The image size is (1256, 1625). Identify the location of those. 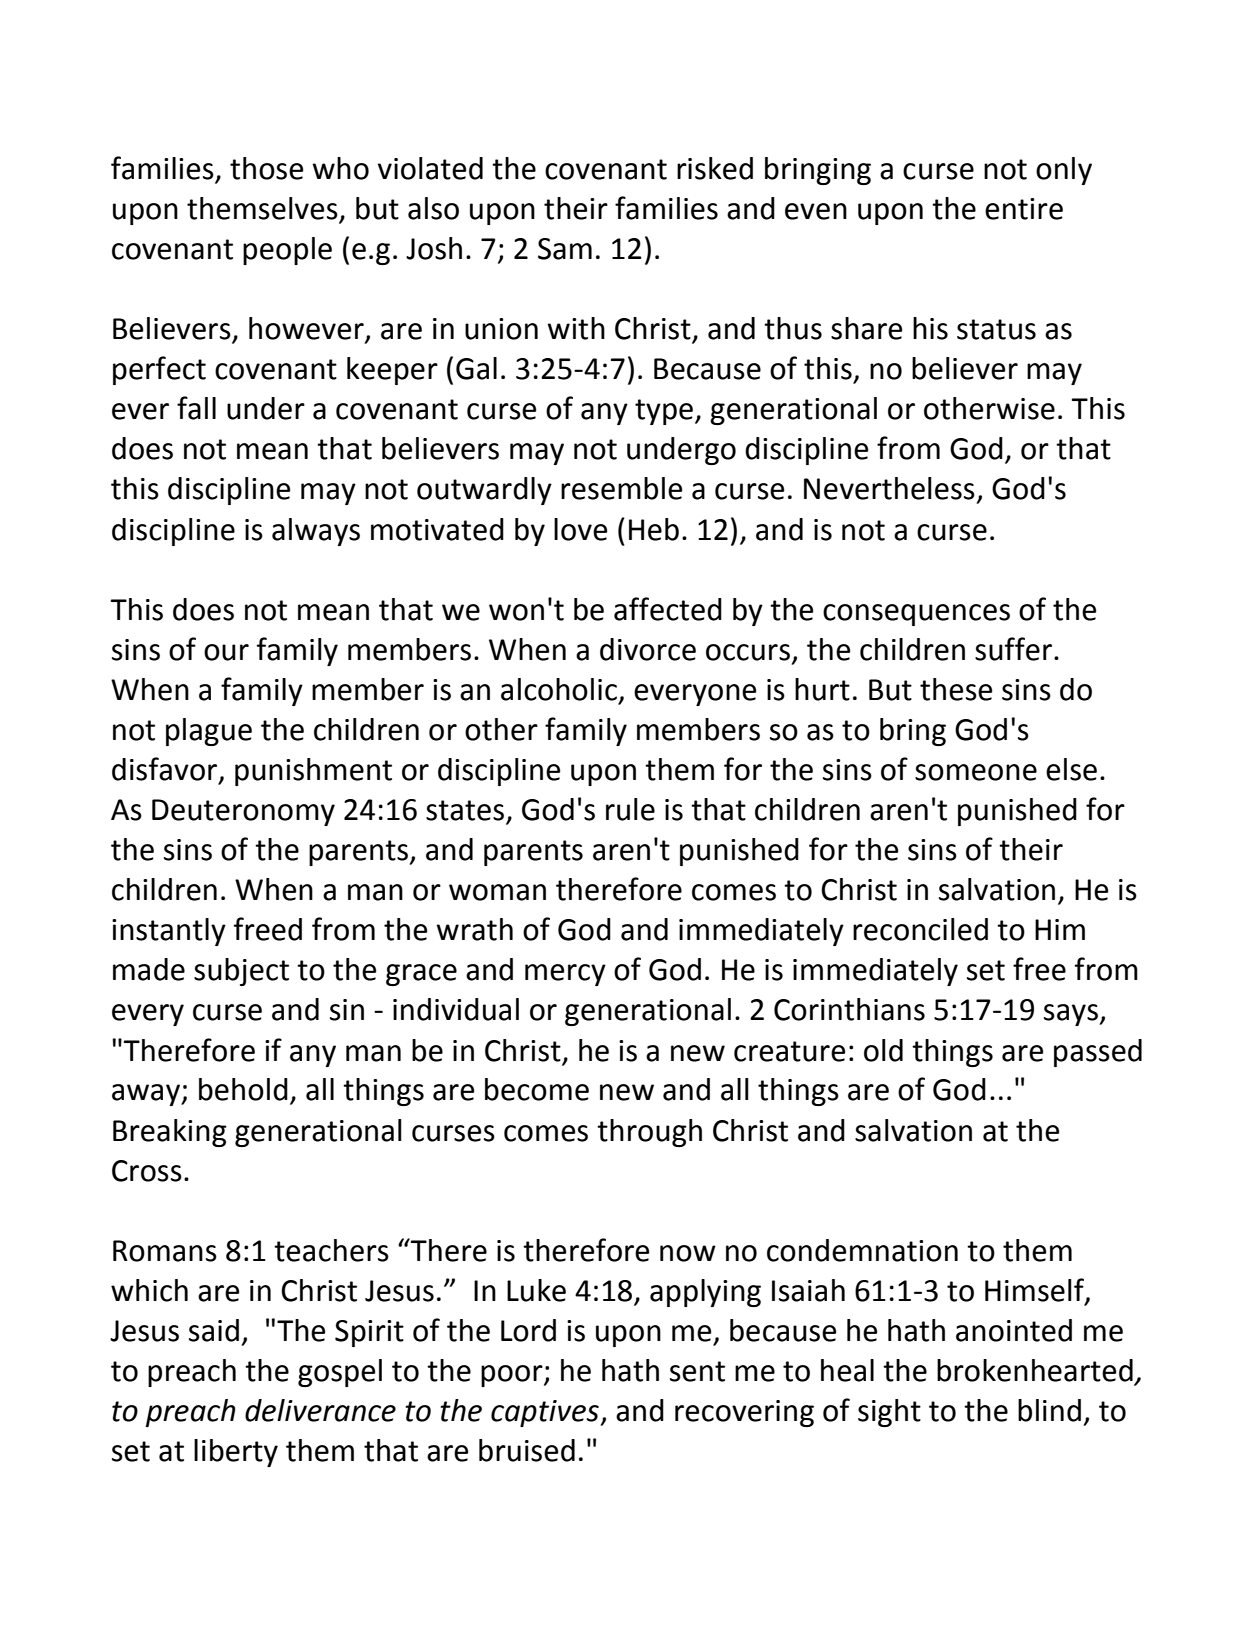
(266, 168).
